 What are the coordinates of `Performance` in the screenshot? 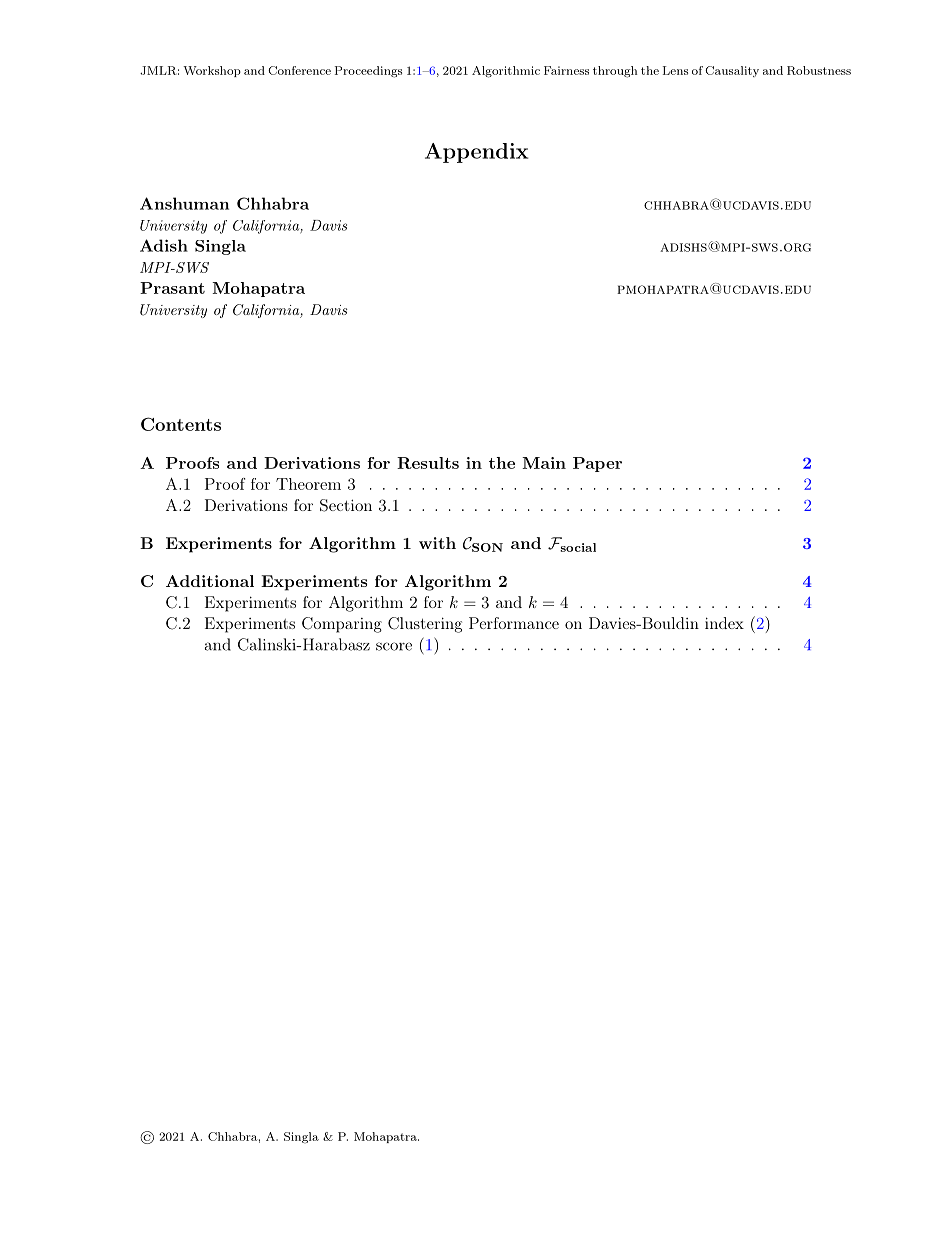 It's located at (514, 623).
